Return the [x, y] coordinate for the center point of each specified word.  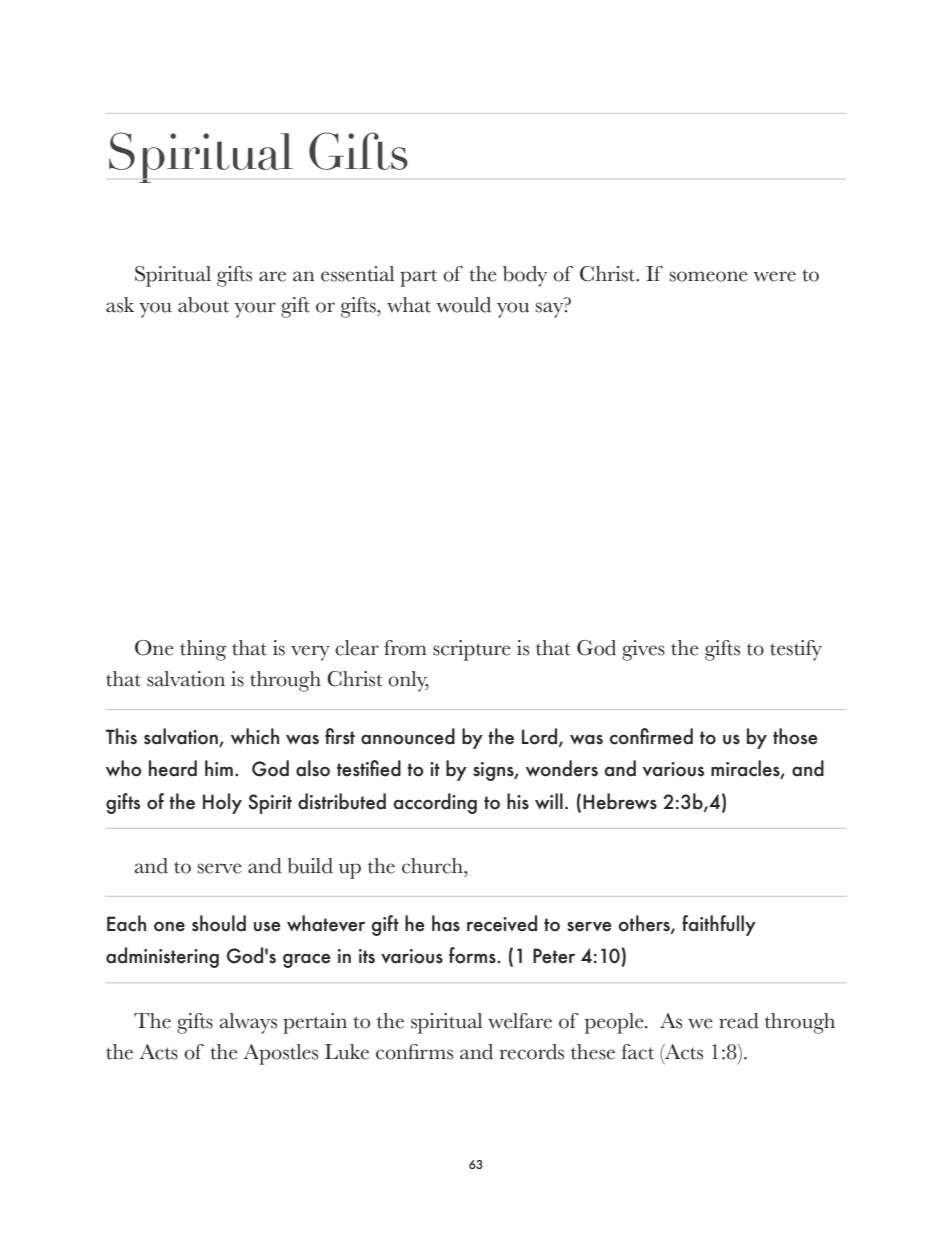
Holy [222, 803]
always [248, 1023]
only [408, 681]
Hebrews [620, 801]
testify [796, 650]
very [310, 653]
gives [643, 650]
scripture [472, 650]
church [433, 866]
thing [203, 650]
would [464, 305]
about [203, 305]
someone [709, 276]
